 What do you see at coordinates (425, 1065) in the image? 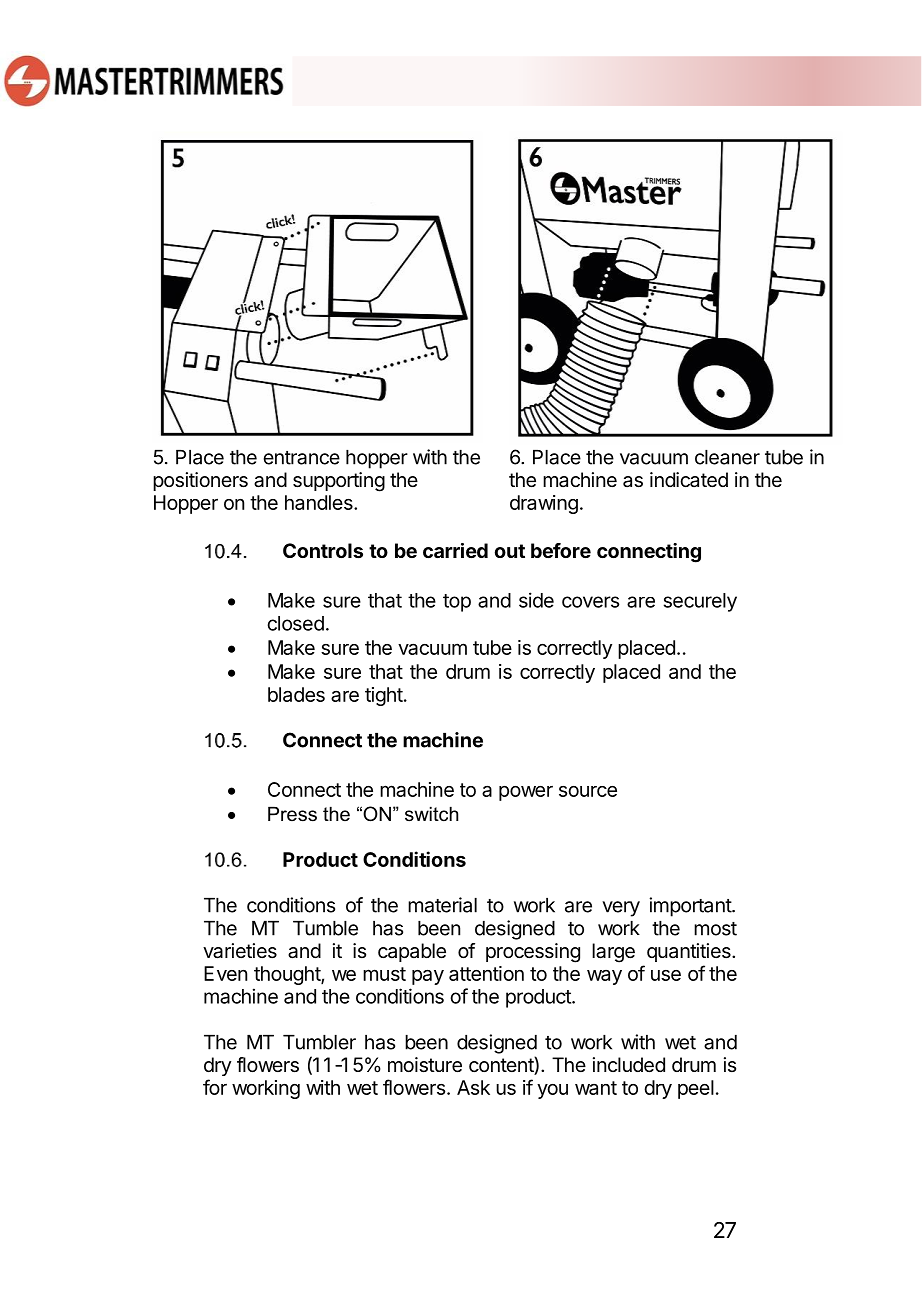
I see `moisture` at bounding box center [425, 1065].
